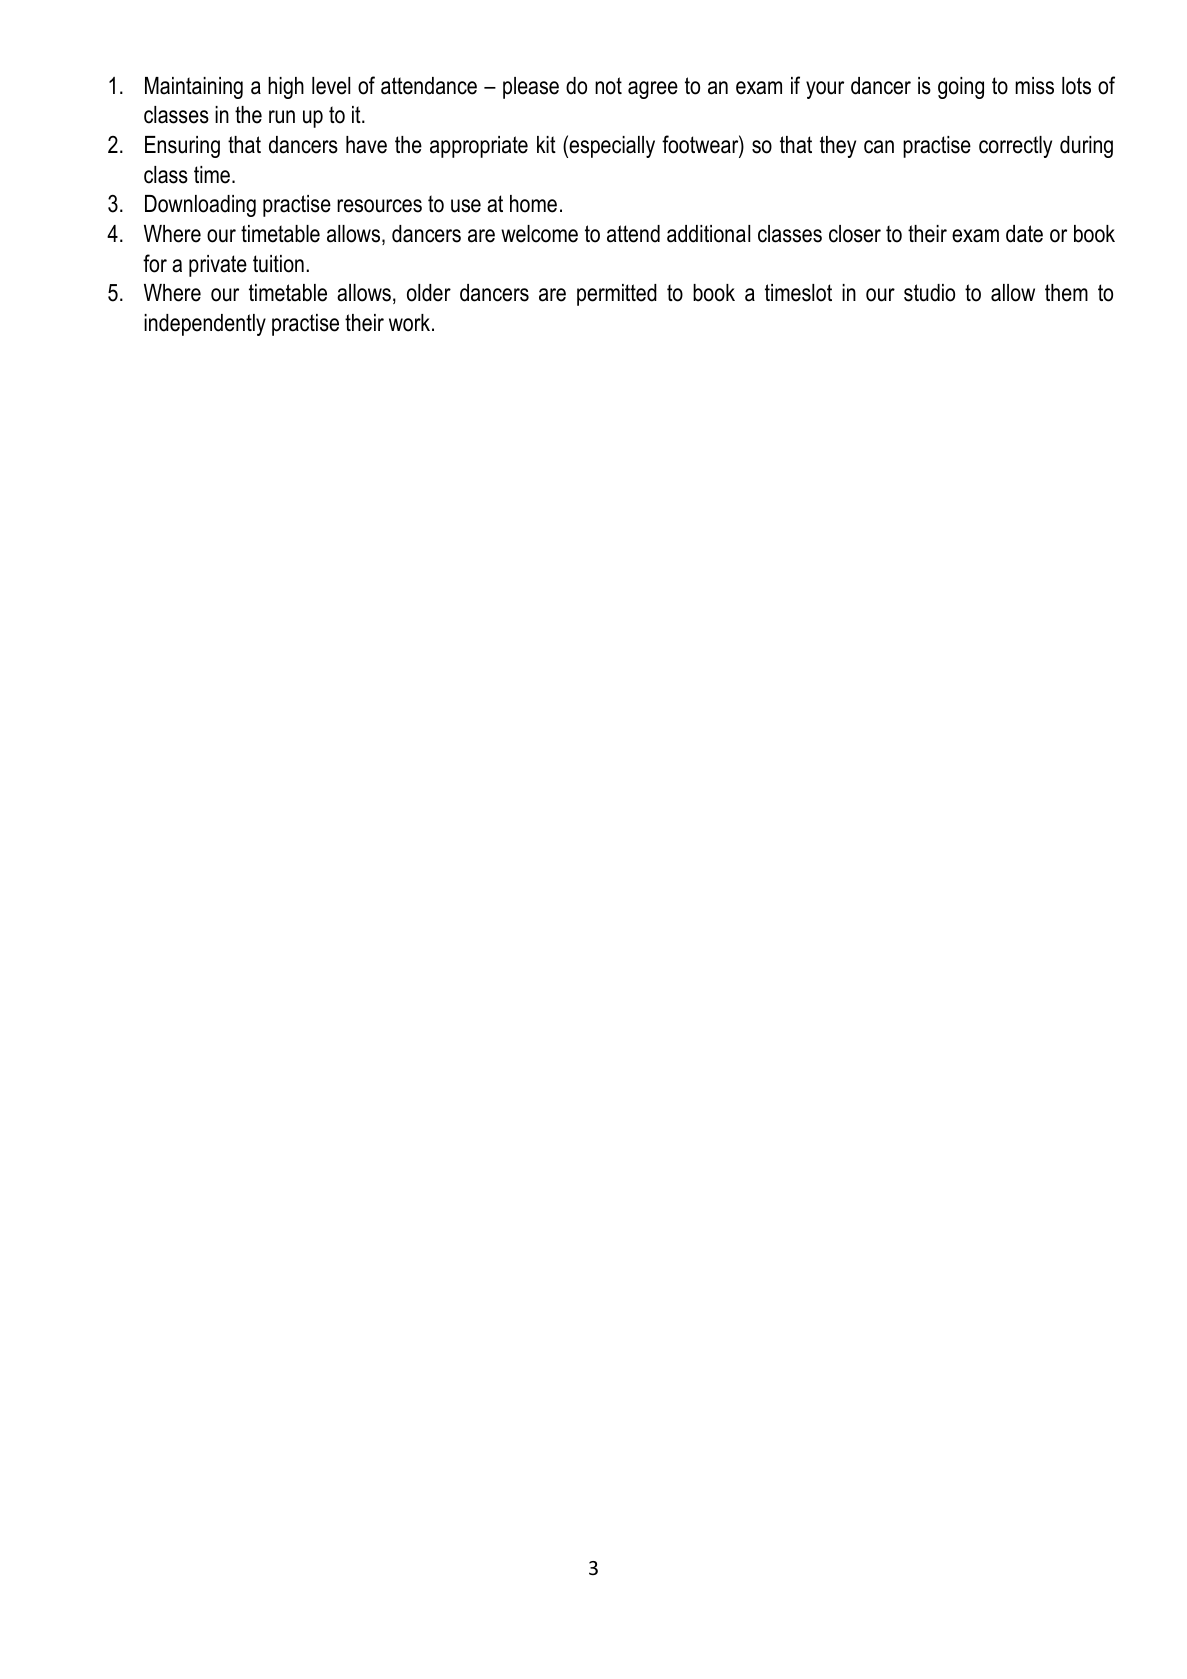  What do you see at coordinates (961, 88) in the screenshot?
I see `going` at bounding box center [961, 88].
